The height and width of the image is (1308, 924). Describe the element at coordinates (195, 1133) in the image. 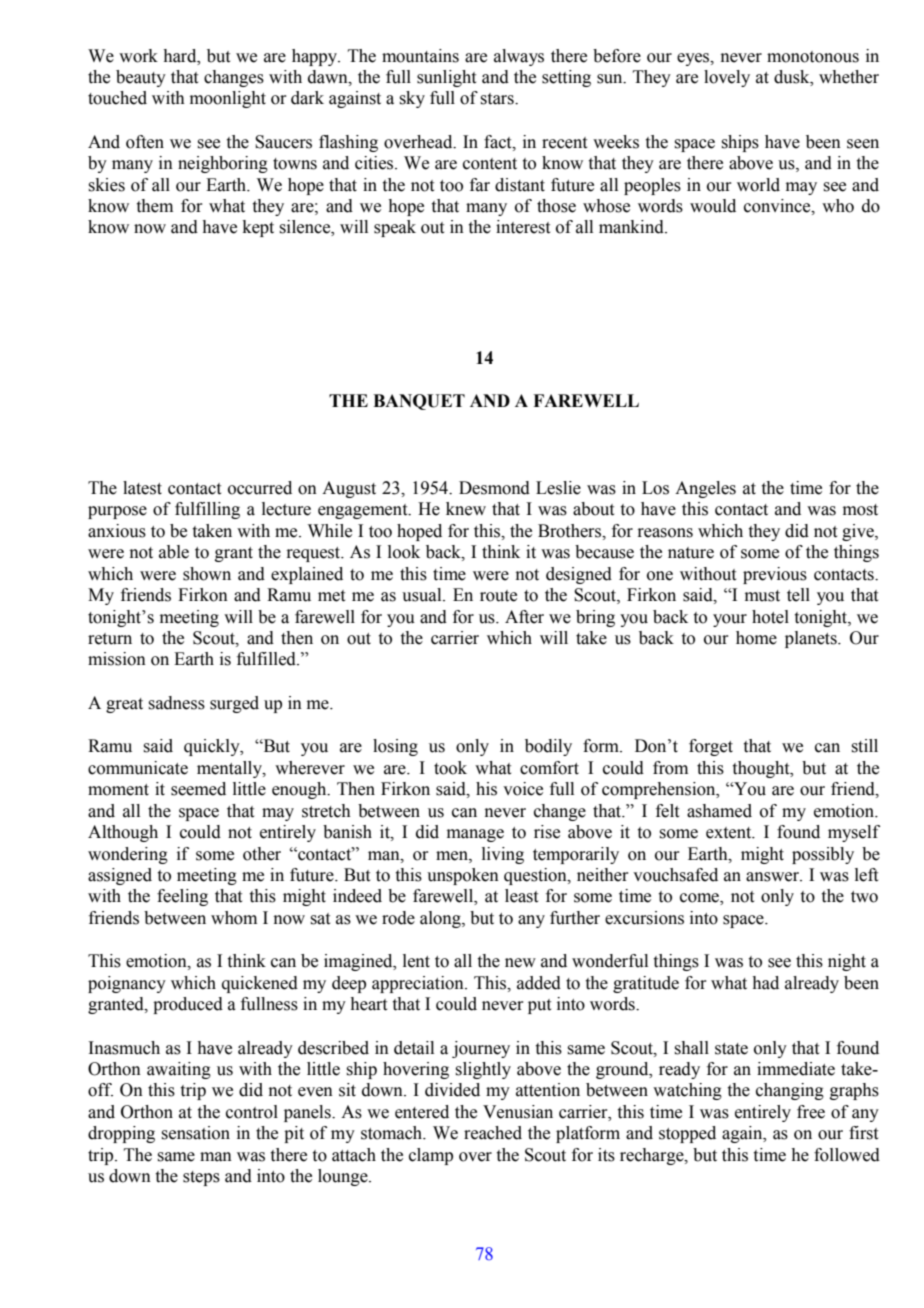

I see `sensation` at that location.
